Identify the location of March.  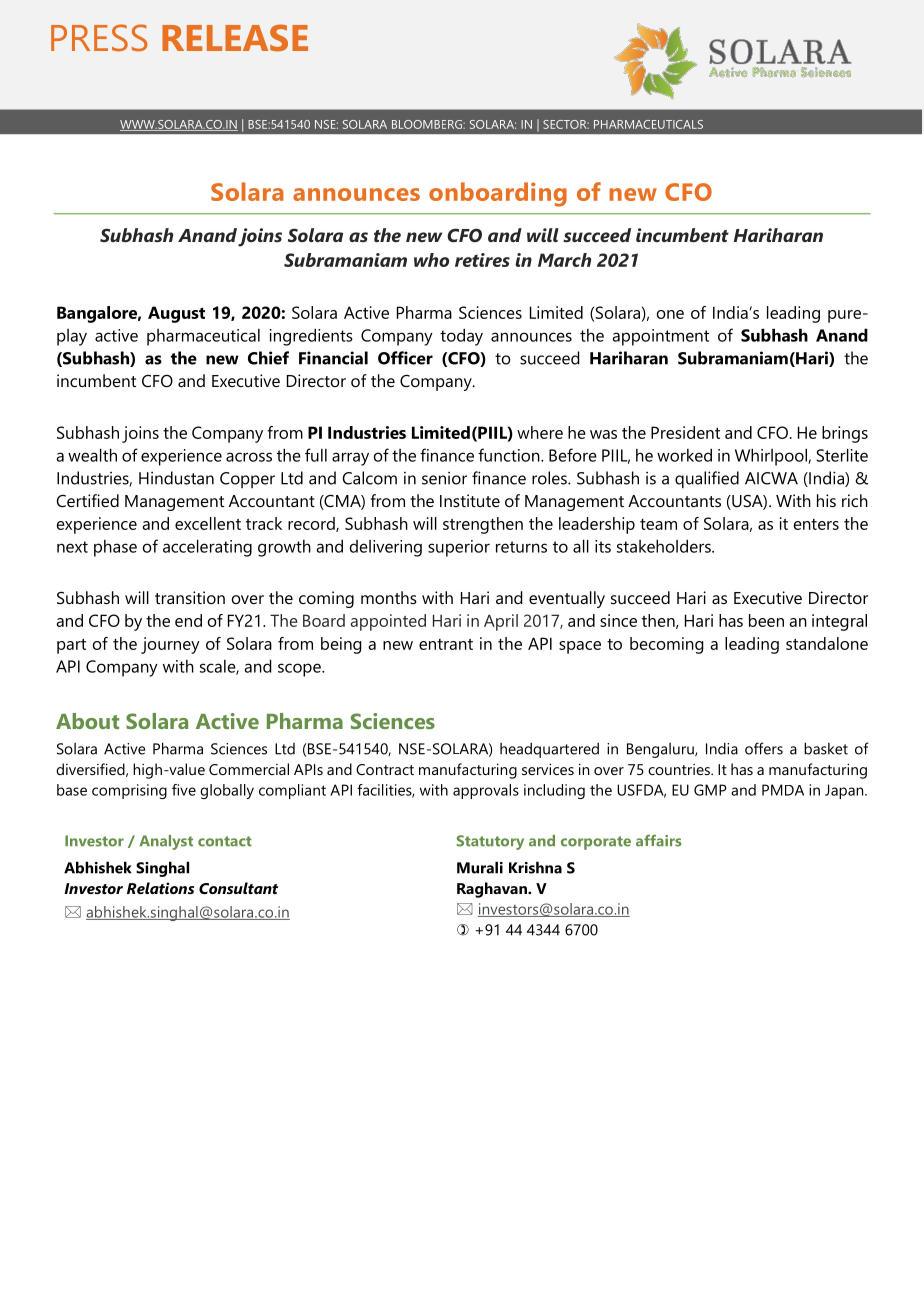
(564, 260).
